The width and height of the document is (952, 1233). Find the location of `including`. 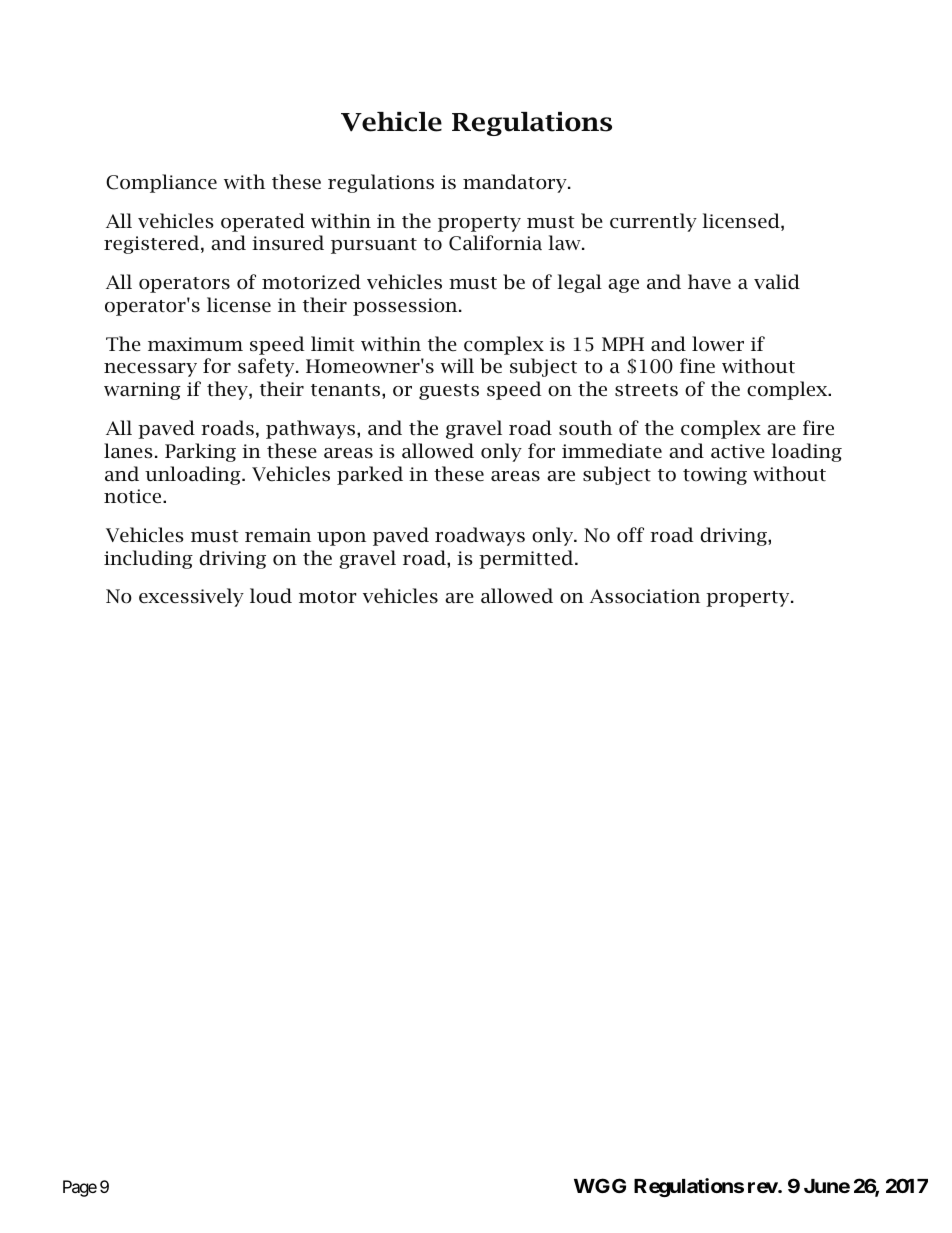

including is located at coordinates (148, 559).
